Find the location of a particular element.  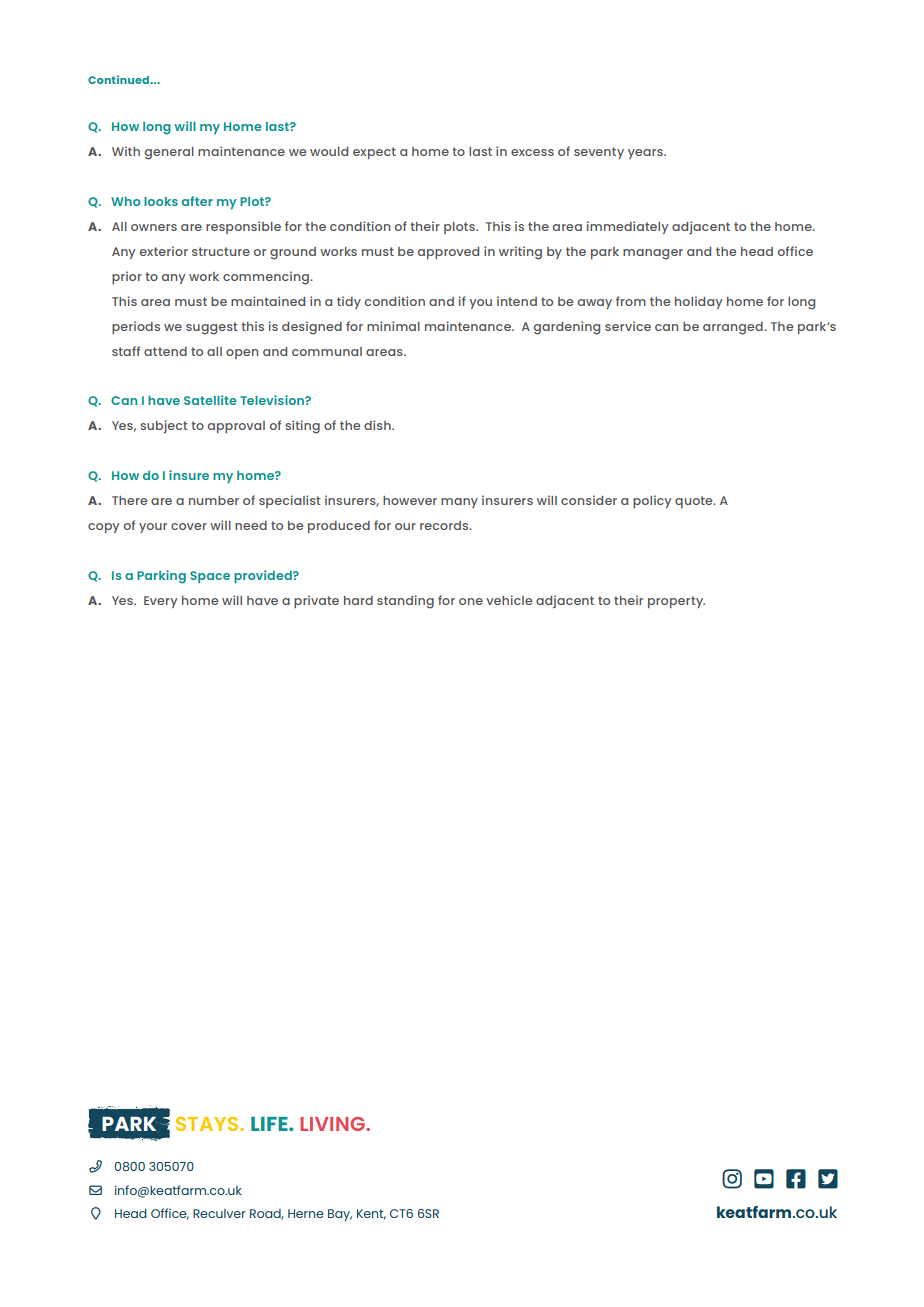

standing is located at coordinates (405, 602).
